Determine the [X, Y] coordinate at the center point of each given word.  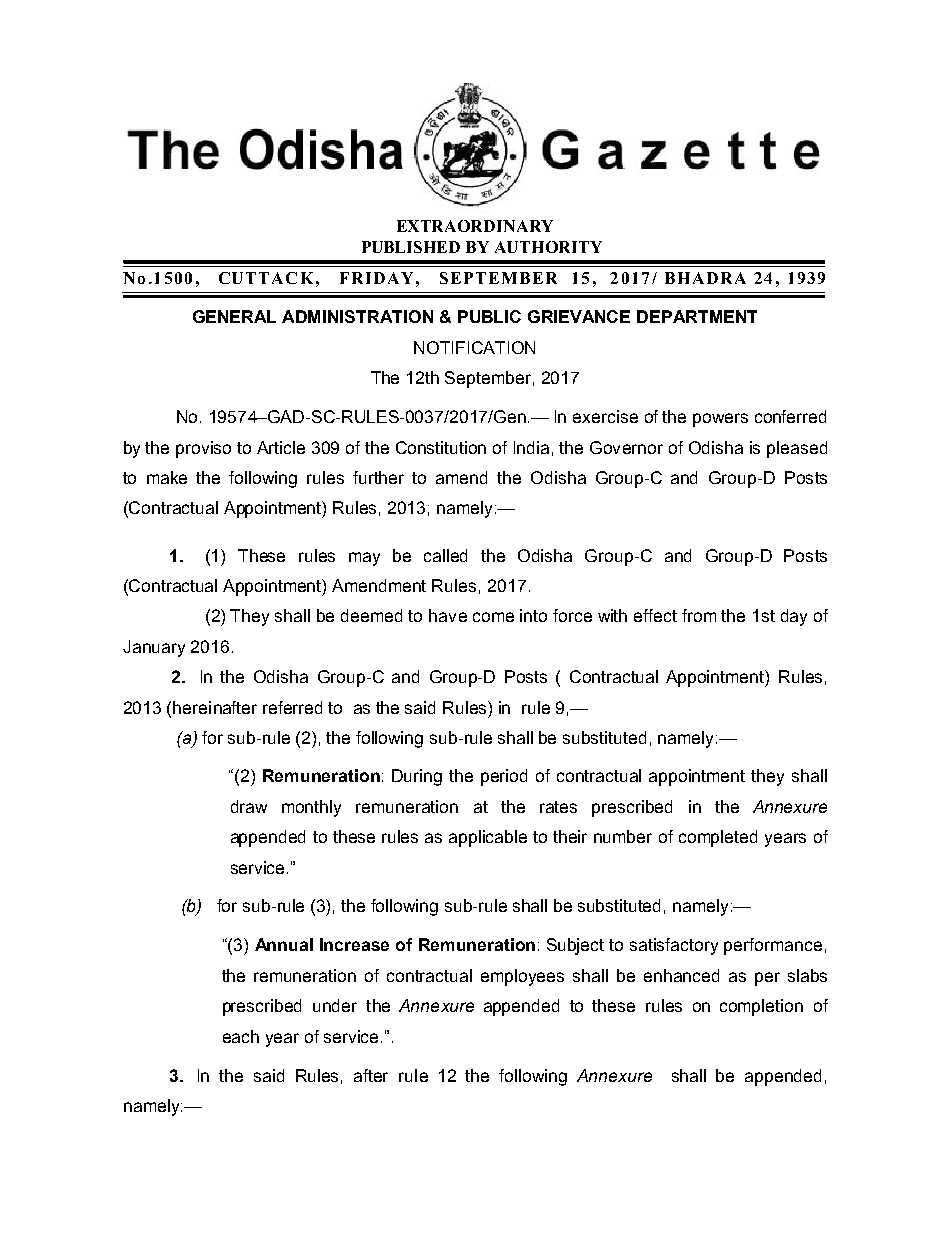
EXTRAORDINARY [475, 226]
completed [718, 838]
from [699, 615]
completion [761, 1007]
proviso [203, 449]
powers [720, 420]
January [154, 648]
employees [522, 977]
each [241, 1036]
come [493, 617]
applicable [488, 838]
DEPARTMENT [697, 316]
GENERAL [234, 316]
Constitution [441, 447]
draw [249, 806]
